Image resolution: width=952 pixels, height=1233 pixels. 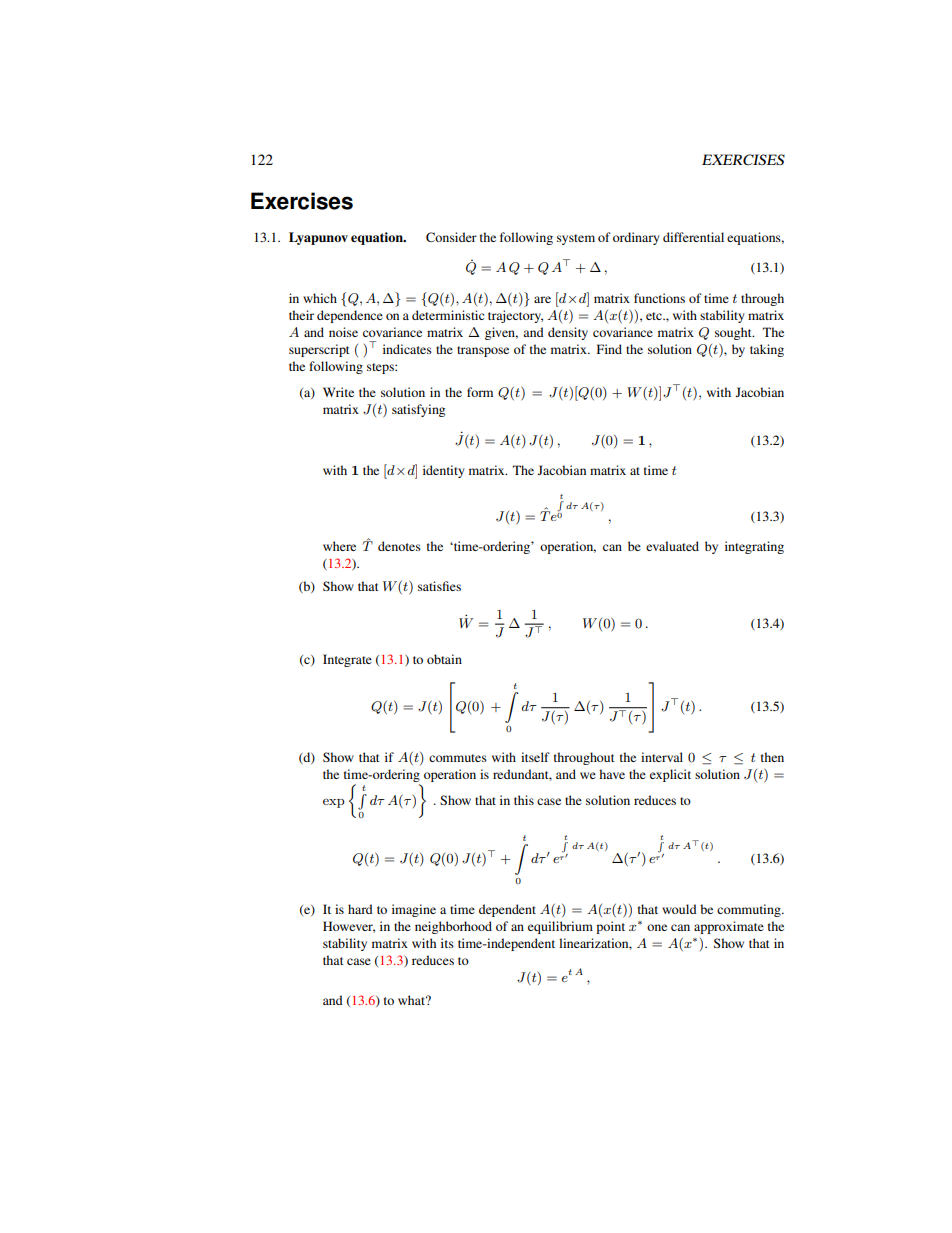 What do you see at coordinates (576, 239) in the screenshot?
I see `system` at bounding box center [576, 239].
